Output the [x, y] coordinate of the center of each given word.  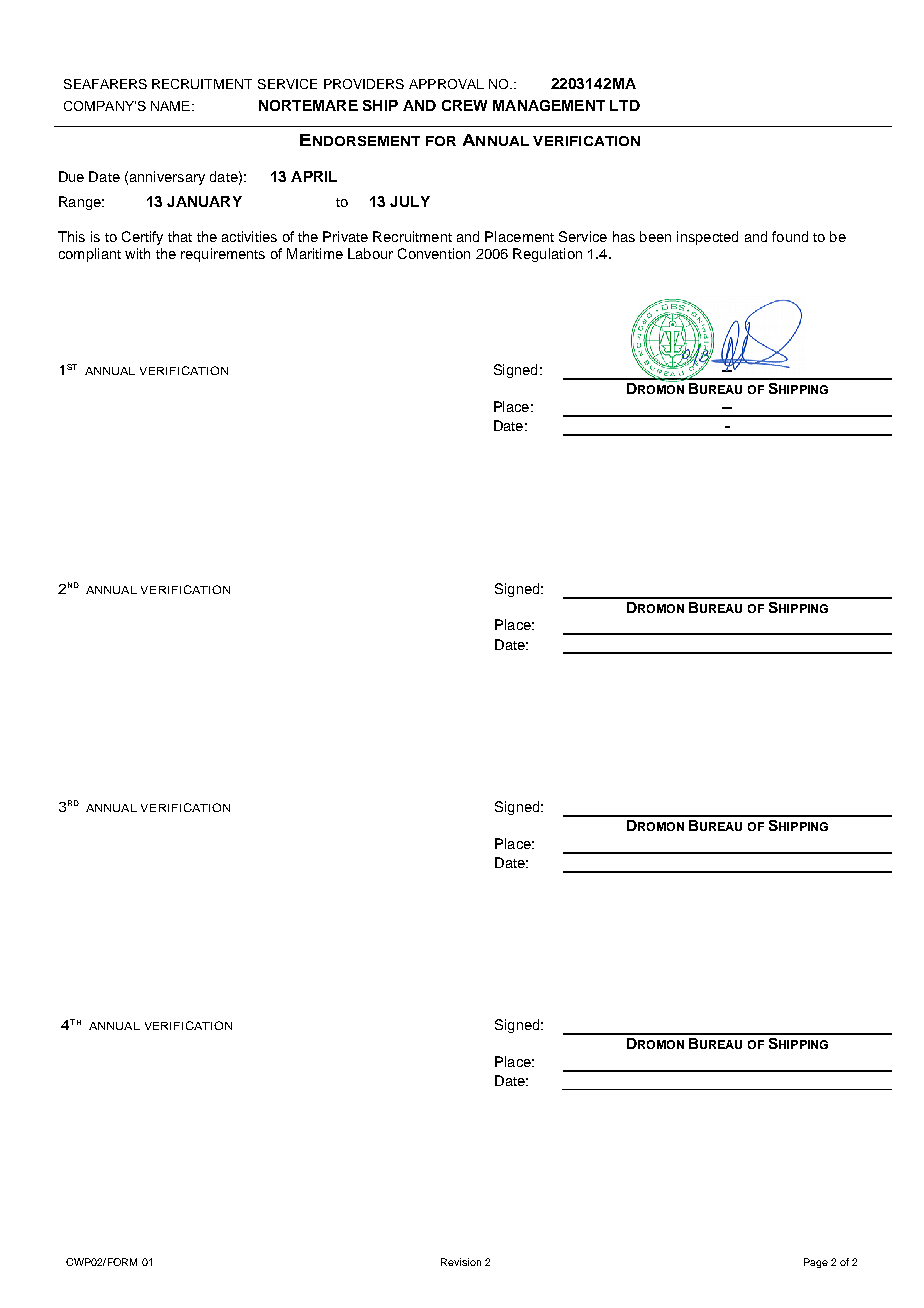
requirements [223, 255]
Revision [461, 1262]
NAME [170, 106]
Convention [434, 253]
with [137, 253]
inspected [707, 238]
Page [816, 1263]
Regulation [547, 255]
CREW [464, 105]
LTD [625, 105]
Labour [370, 253]
